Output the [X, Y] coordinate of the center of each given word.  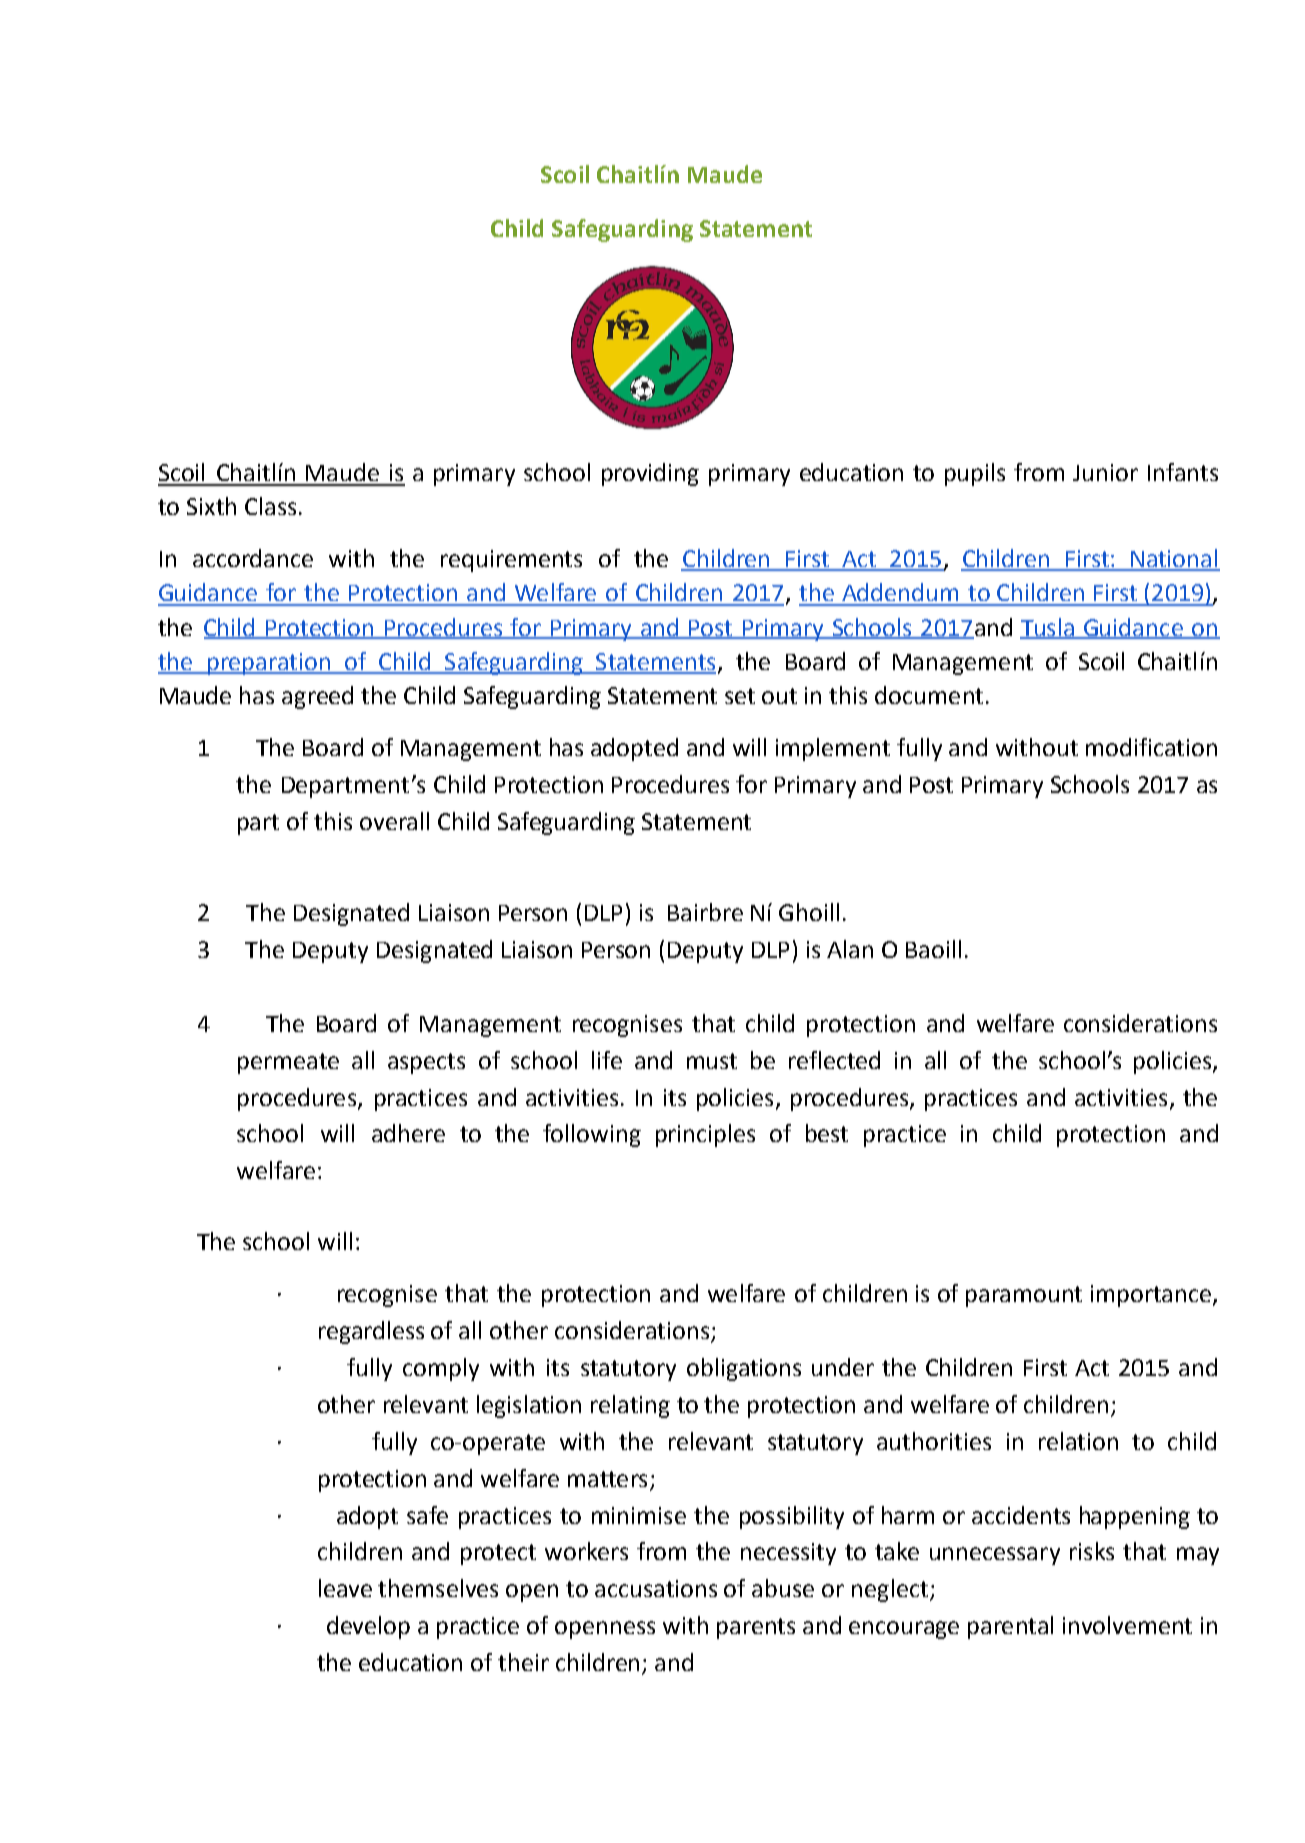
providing [650, 474]
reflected [834, 1060]
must [712, 1061]
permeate [288, 1063]
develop [368, 1627]
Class [270, 506]
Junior [1105, 472]
